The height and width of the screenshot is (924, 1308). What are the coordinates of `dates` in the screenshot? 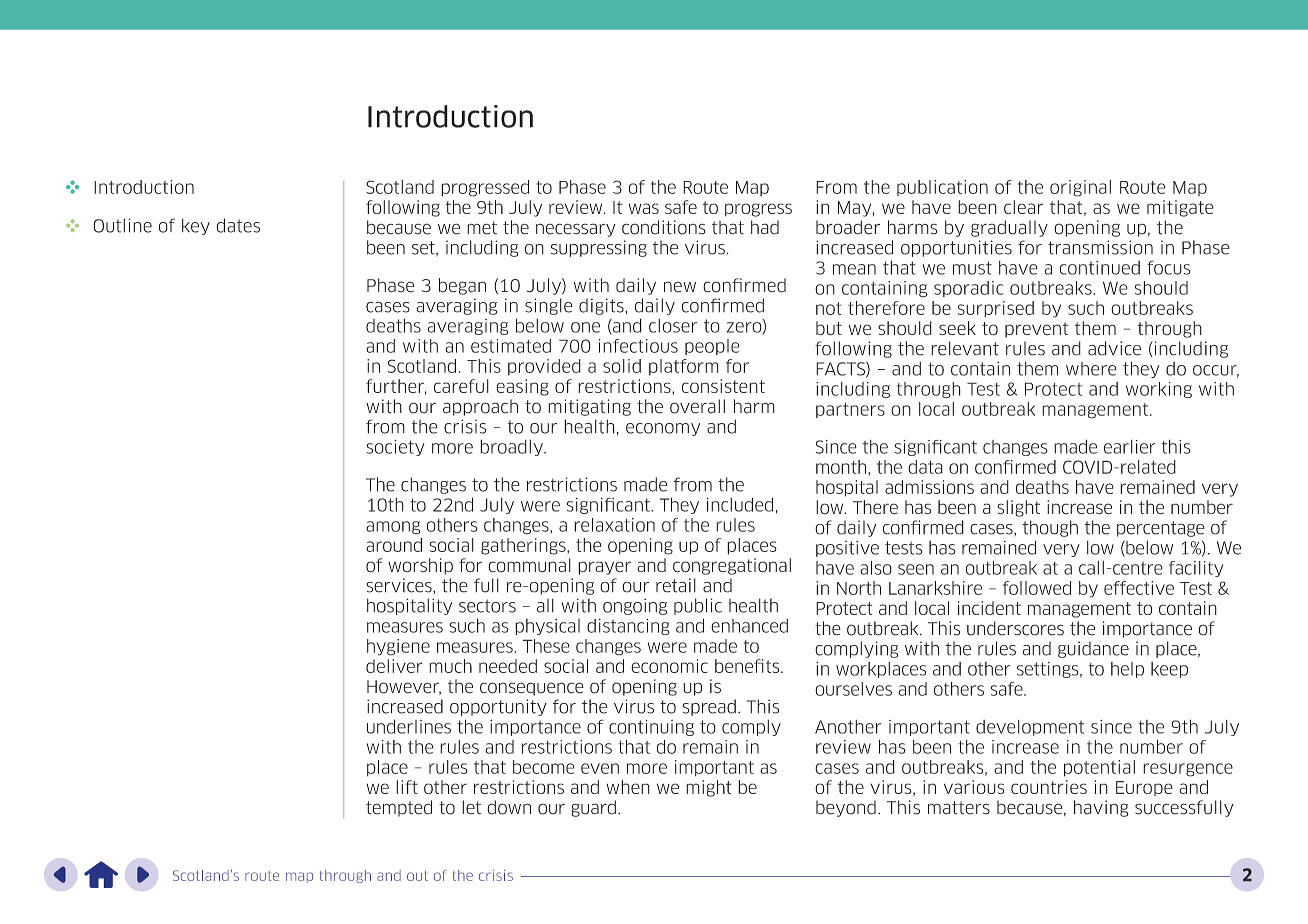 It's located at (238, 225).
